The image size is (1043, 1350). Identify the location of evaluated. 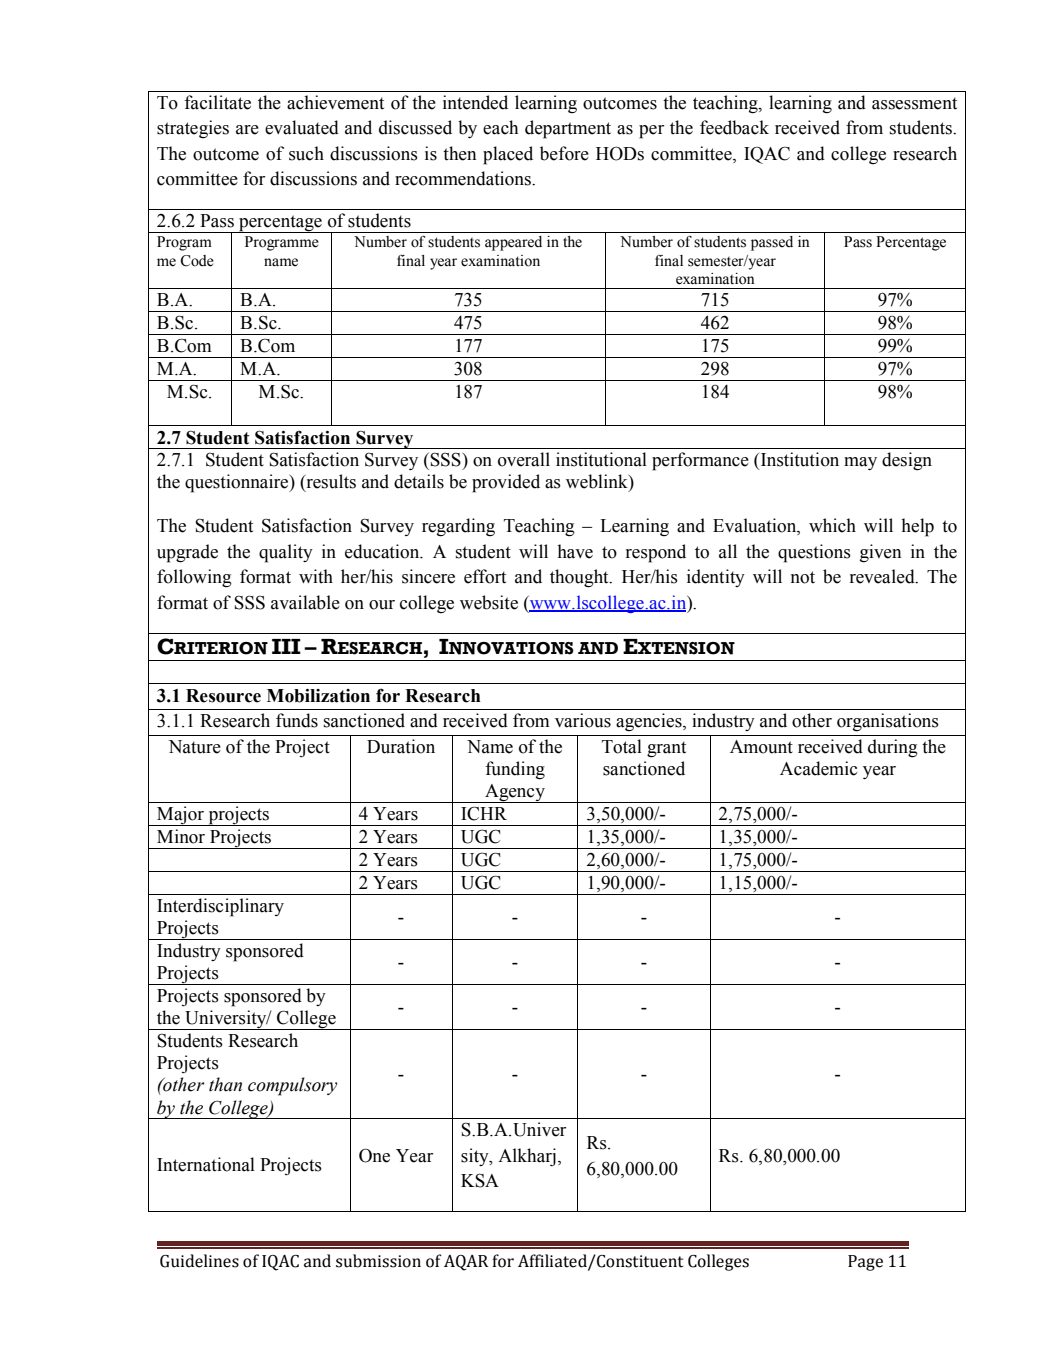
(302, 127).
